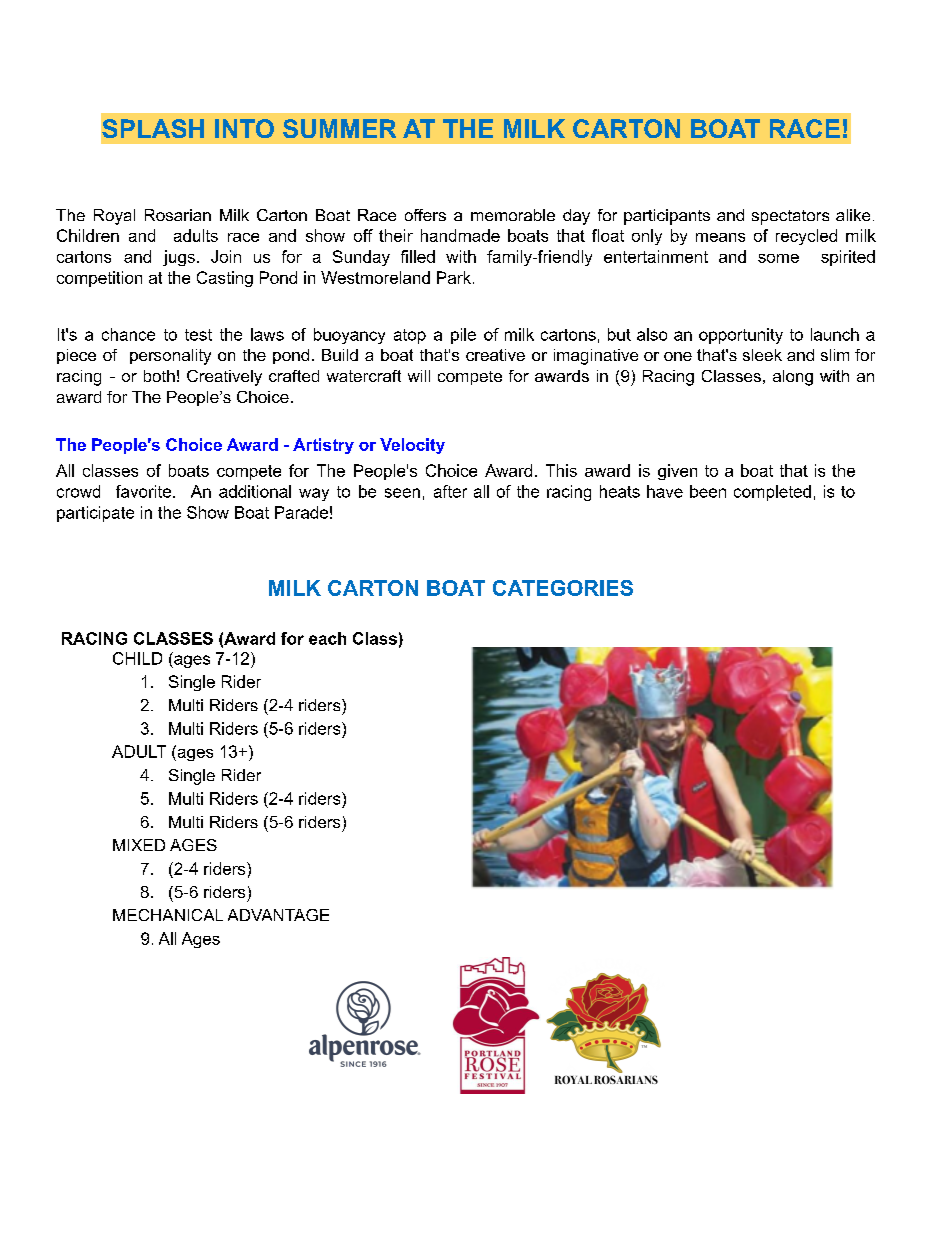 The image size is (952, 1233). I want to click on along, so click(793, 378).
